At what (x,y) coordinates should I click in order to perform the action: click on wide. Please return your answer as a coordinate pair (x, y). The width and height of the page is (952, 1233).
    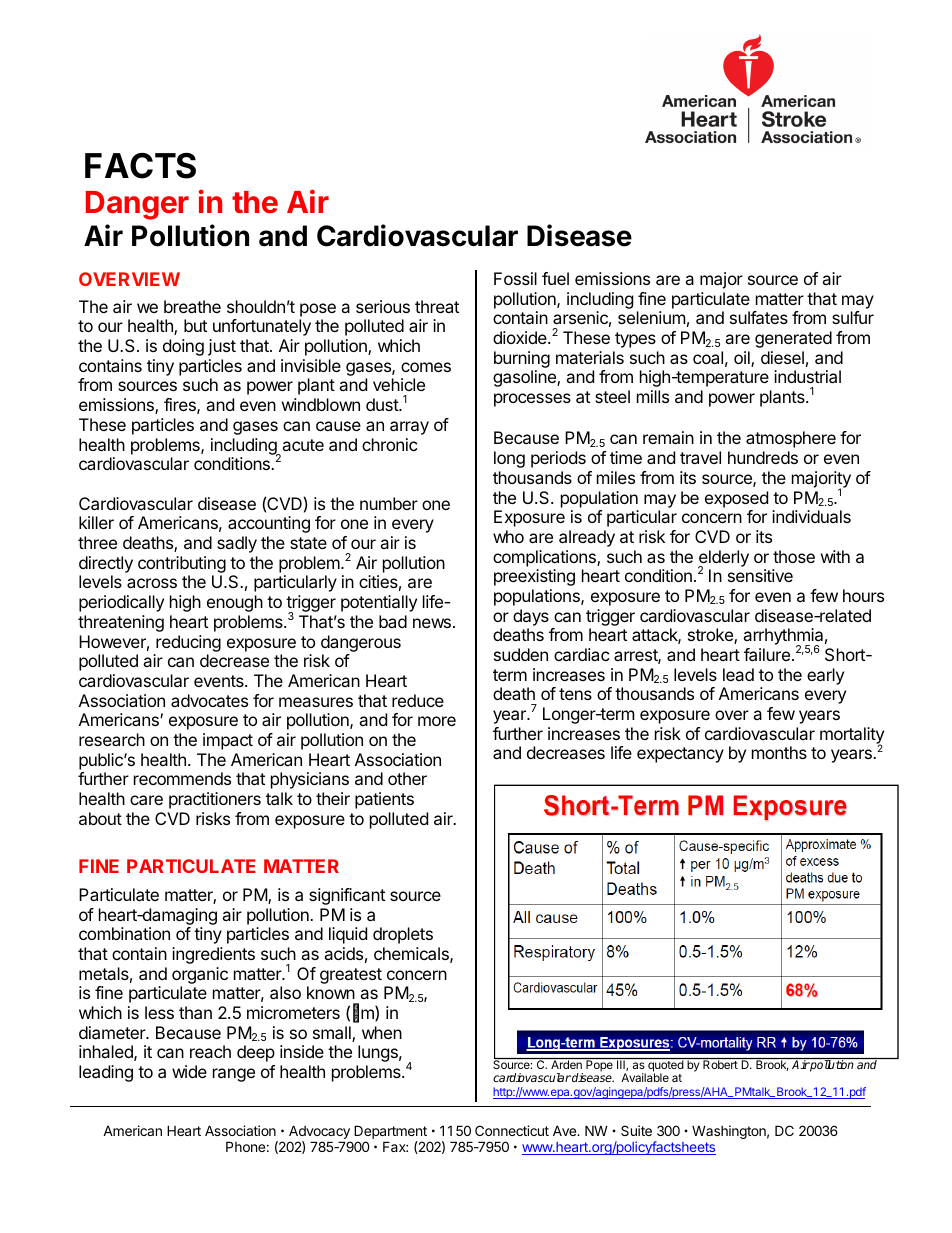
    Looking at the image, I should click on (189, 1071).
